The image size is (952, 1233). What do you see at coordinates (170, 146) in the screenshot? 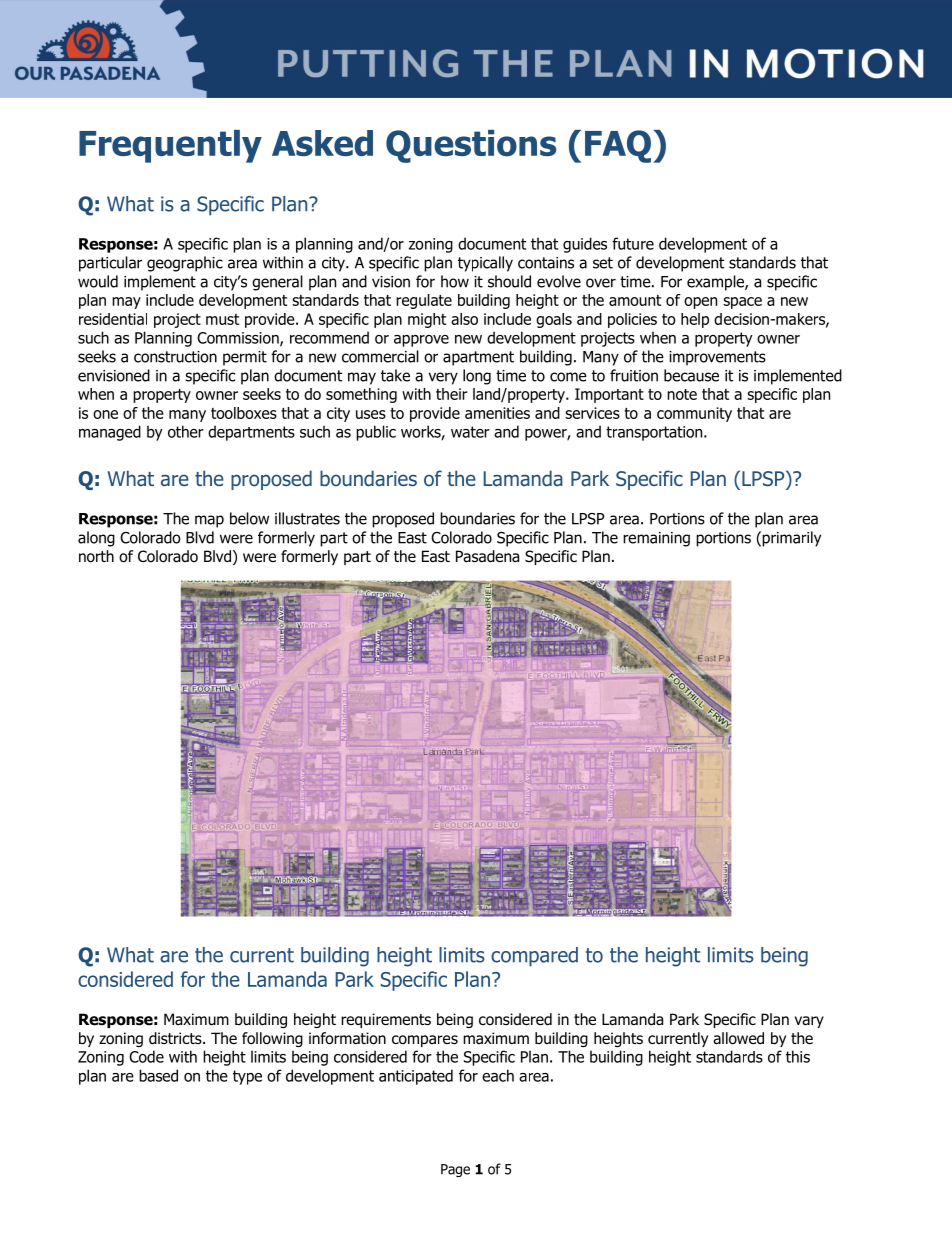
I see `Frequently` at bounding box center [170, 146].
